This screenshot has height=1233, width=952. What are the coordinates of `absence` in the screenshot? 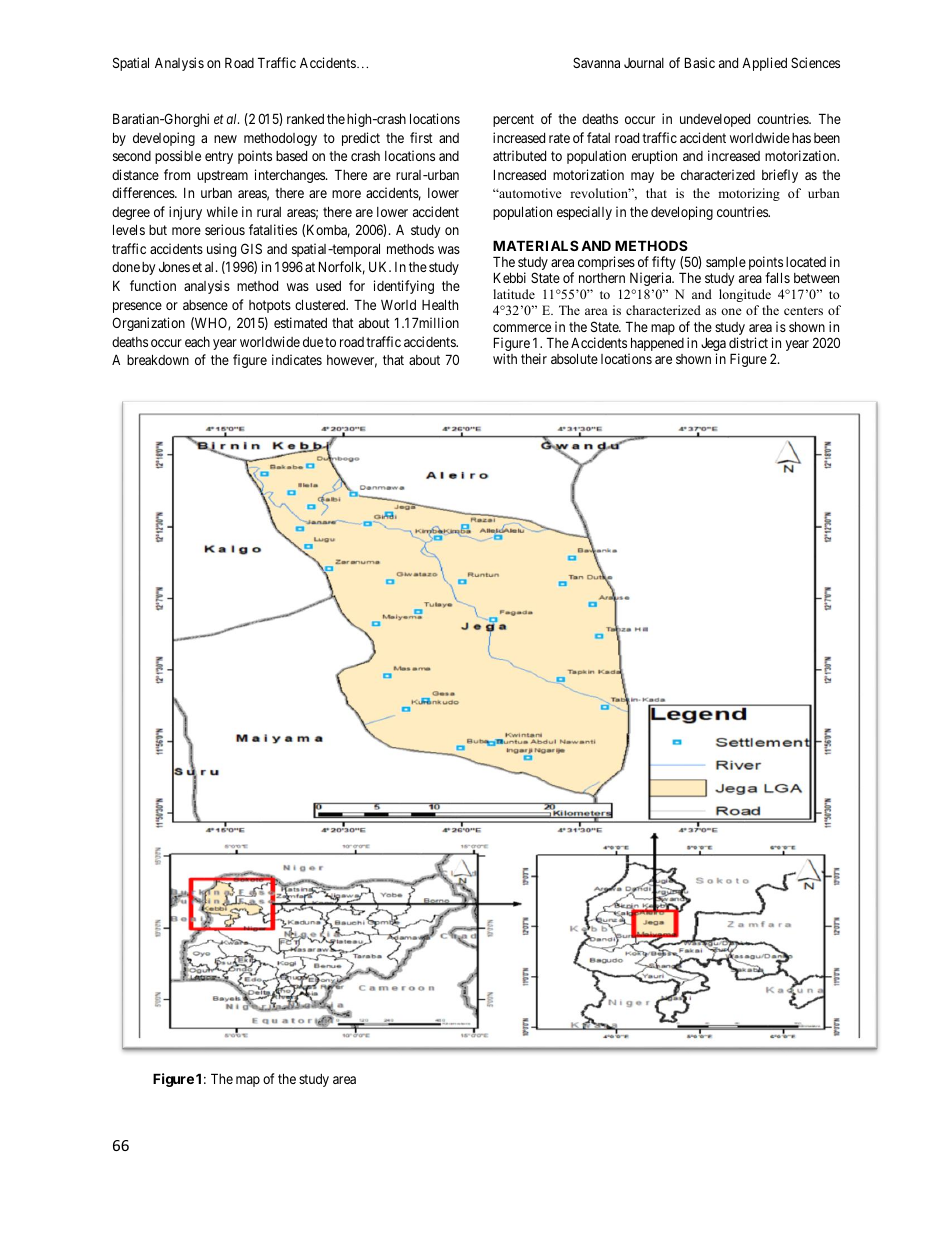 It's located at (205, 305).
